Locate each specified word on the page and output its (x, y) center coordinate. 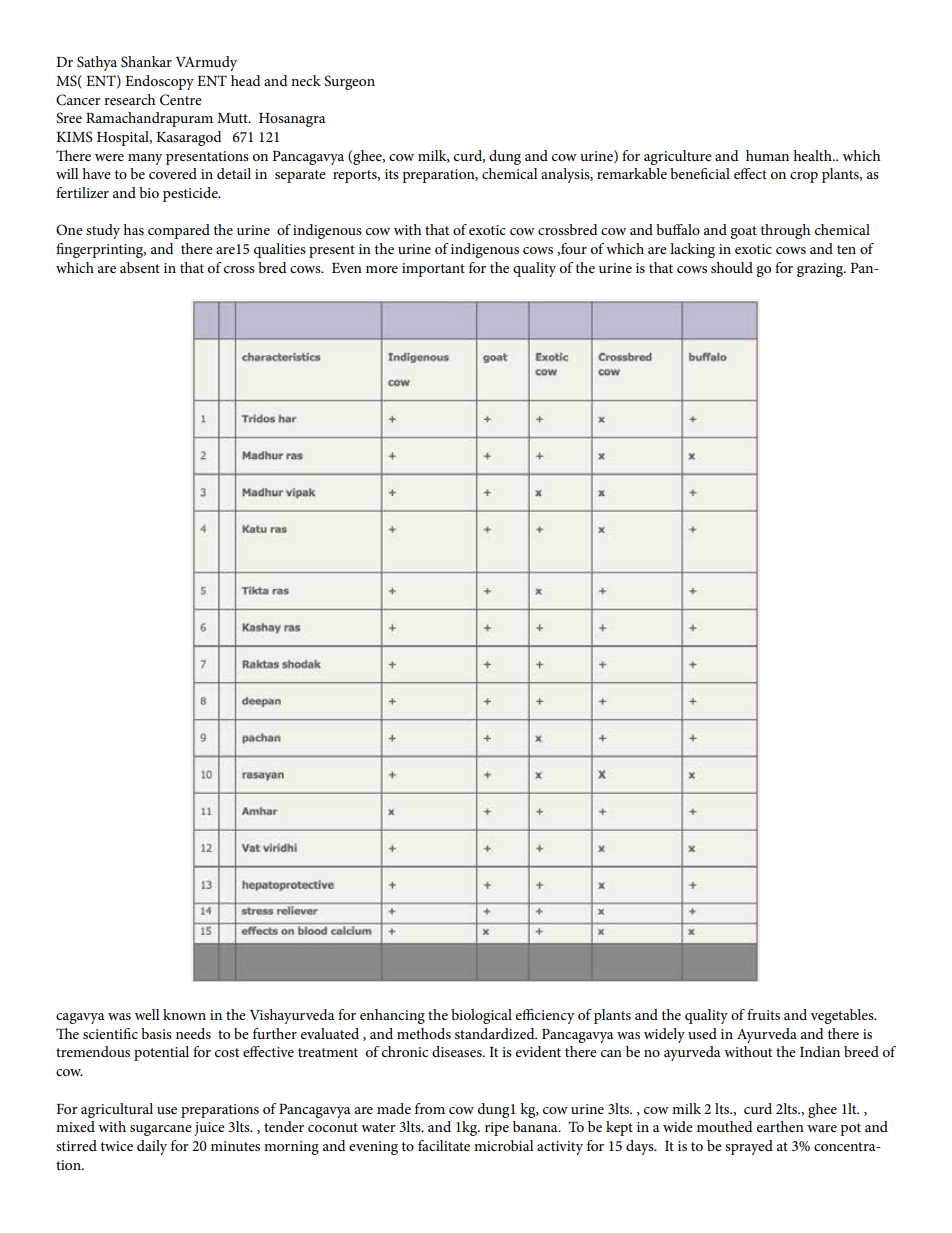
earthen (780, 1126)
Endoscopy (159, 82)
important (433, 270)
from (430, 1108)
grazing (821, 270)
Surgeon (349, 82)
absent (140, 267)
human (767, 155)
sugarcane (161, 1130)
